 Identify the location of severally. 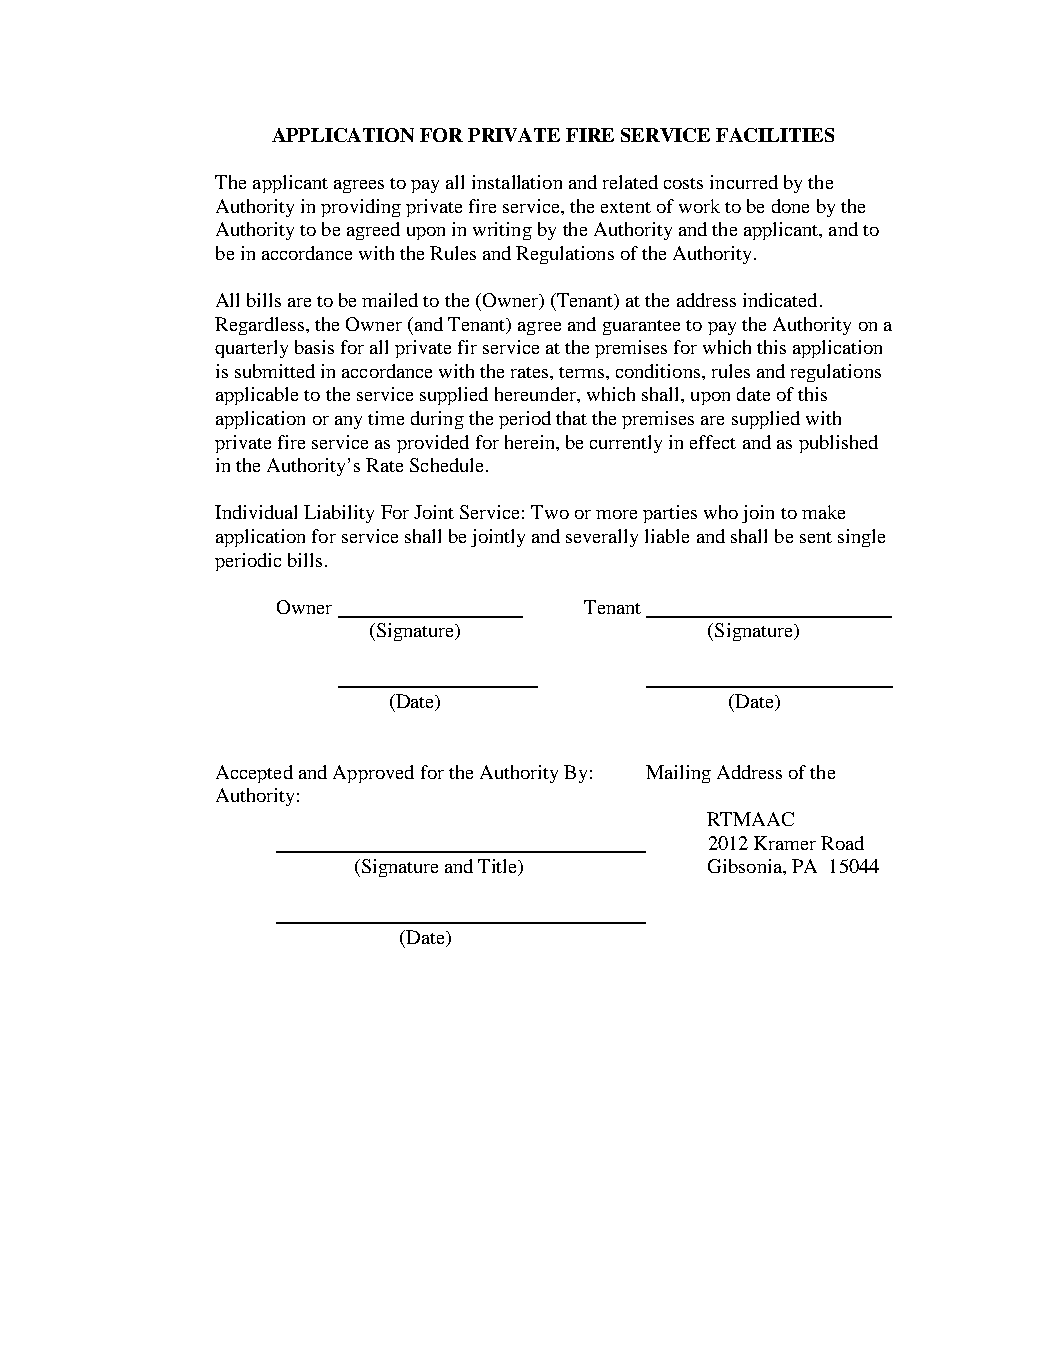
(602, 538).
